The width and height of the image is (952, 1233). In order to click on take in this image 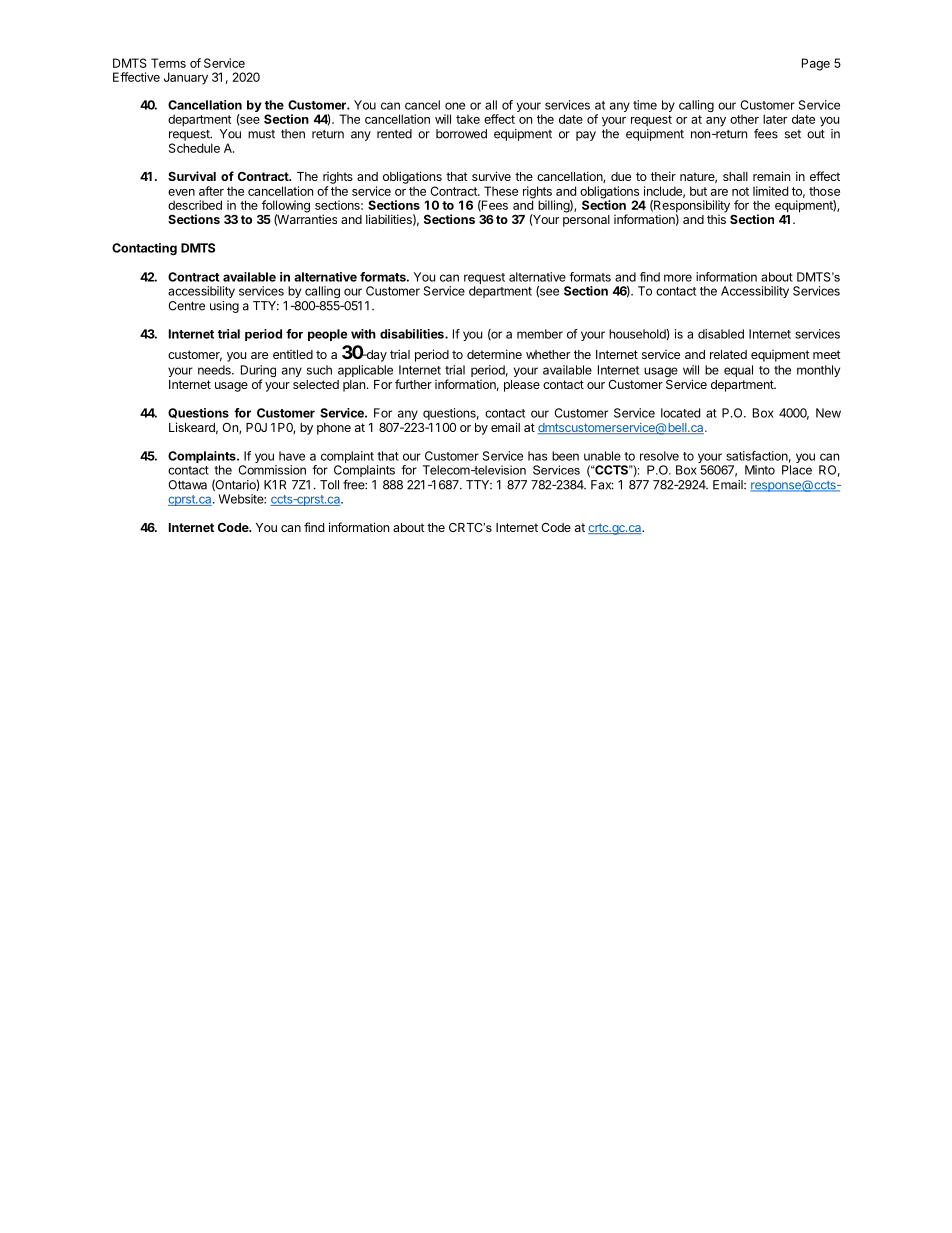, I will do `click(468, 119)`.
